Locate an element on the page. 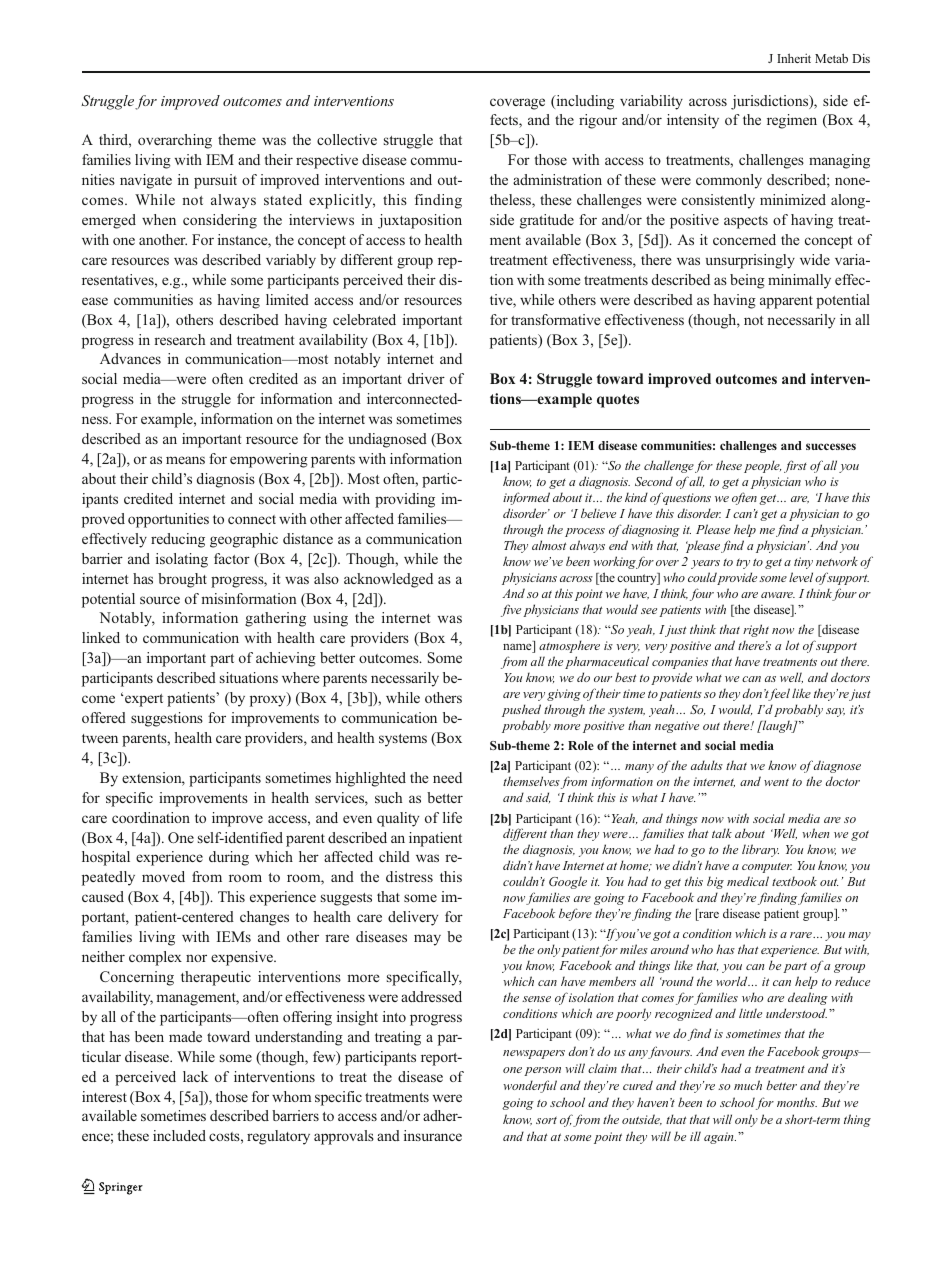 The width and height of the page is (952, 1265). pursuit is located at coordinates (215, 181).
